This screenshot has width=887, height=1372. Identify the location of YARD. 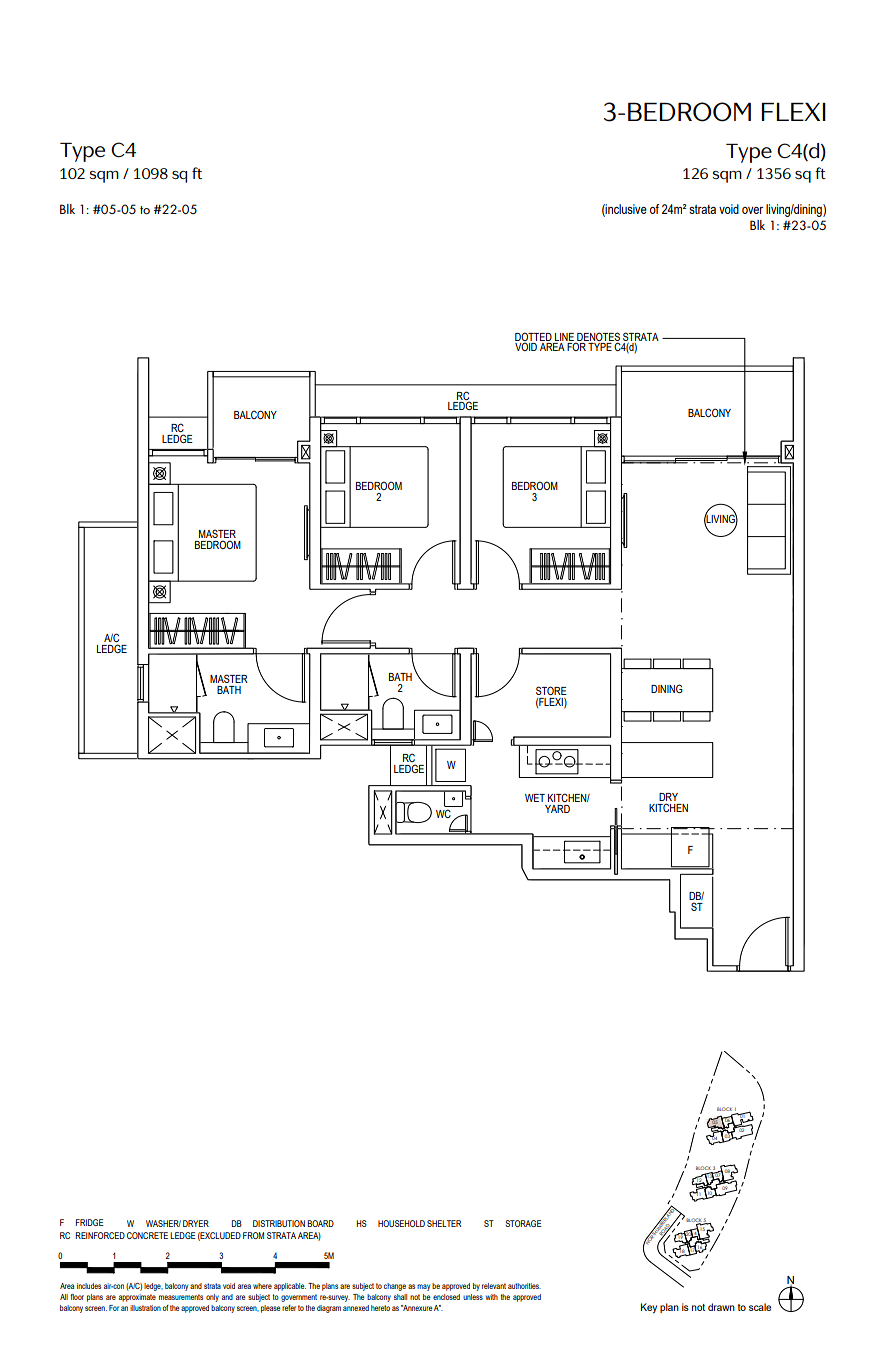
(557, 809).
